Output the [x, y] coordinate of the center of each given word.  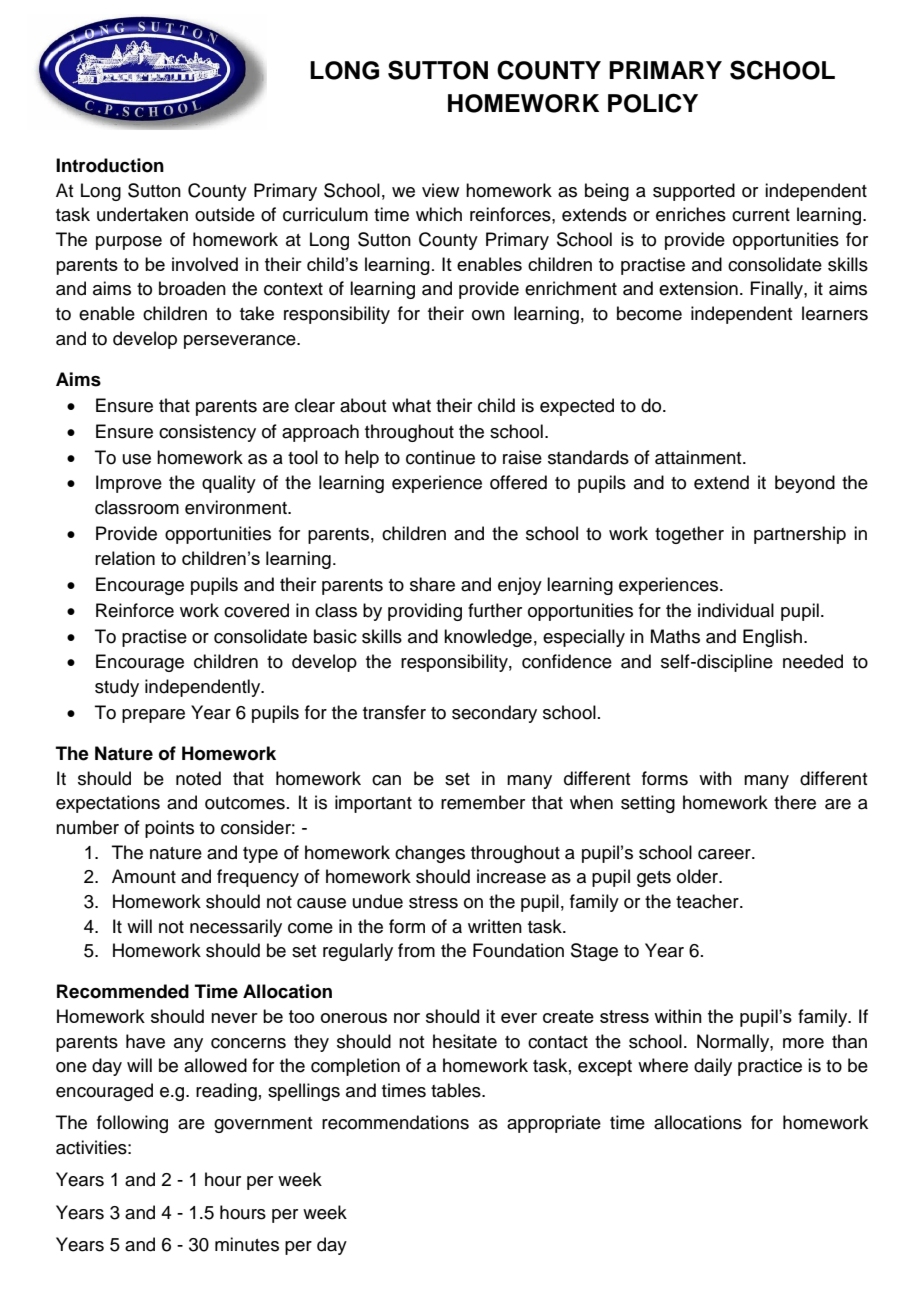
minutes [247, 1244]
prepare [153, 716]
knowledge [488, 638]
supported [694, 192]
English [772, 638]
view [440, 190]
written [495, 926]
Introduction [110, 165]
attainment [699, 457]
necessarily [236, 928]
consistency [207, 433]
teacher [708, 901]
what [411, 405]
